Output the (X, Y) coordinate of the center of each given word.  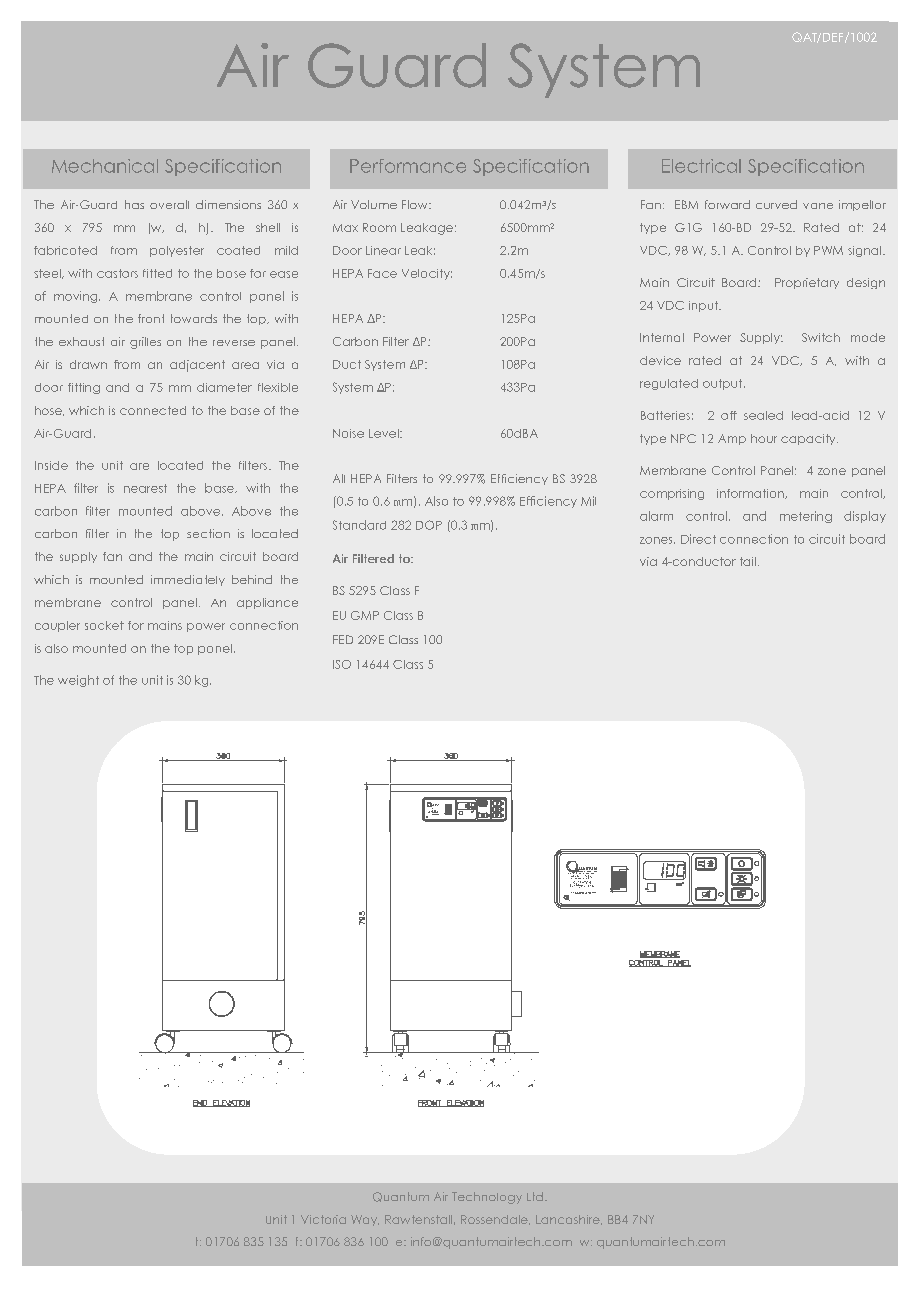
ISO (342, 664)
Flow (416, 204)
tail (748, 561)
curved (776, 204)
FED (343, 639)
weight (78, 681)
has (134, 204)
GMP (365, 615)
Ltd (535, 1196)
